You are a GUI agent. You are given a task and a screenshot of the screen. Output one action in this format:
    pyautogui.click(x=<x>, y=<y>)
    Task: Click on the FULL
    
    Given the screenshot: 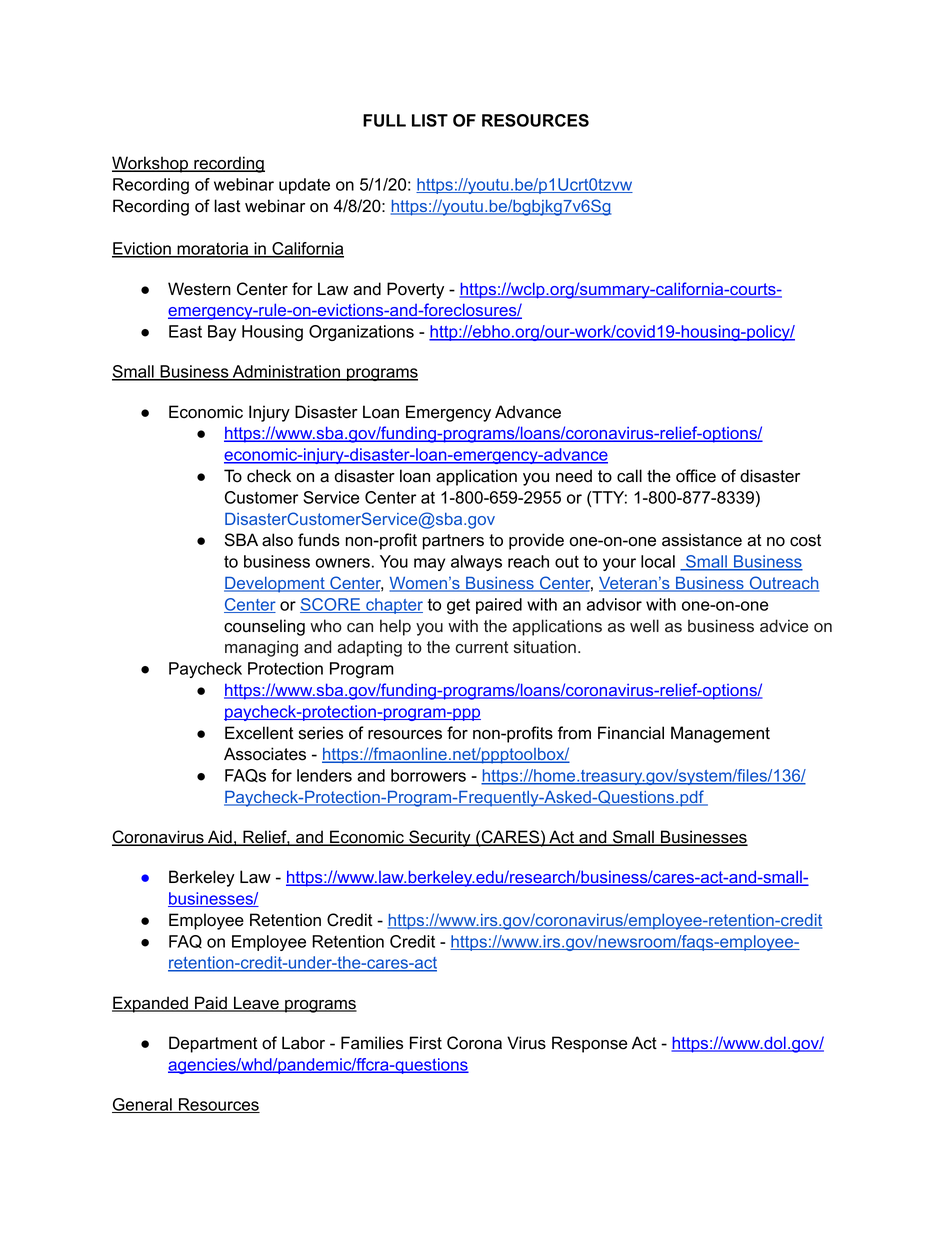 What is the action you would take?
    pyautogui.click(x=384, y=120)
